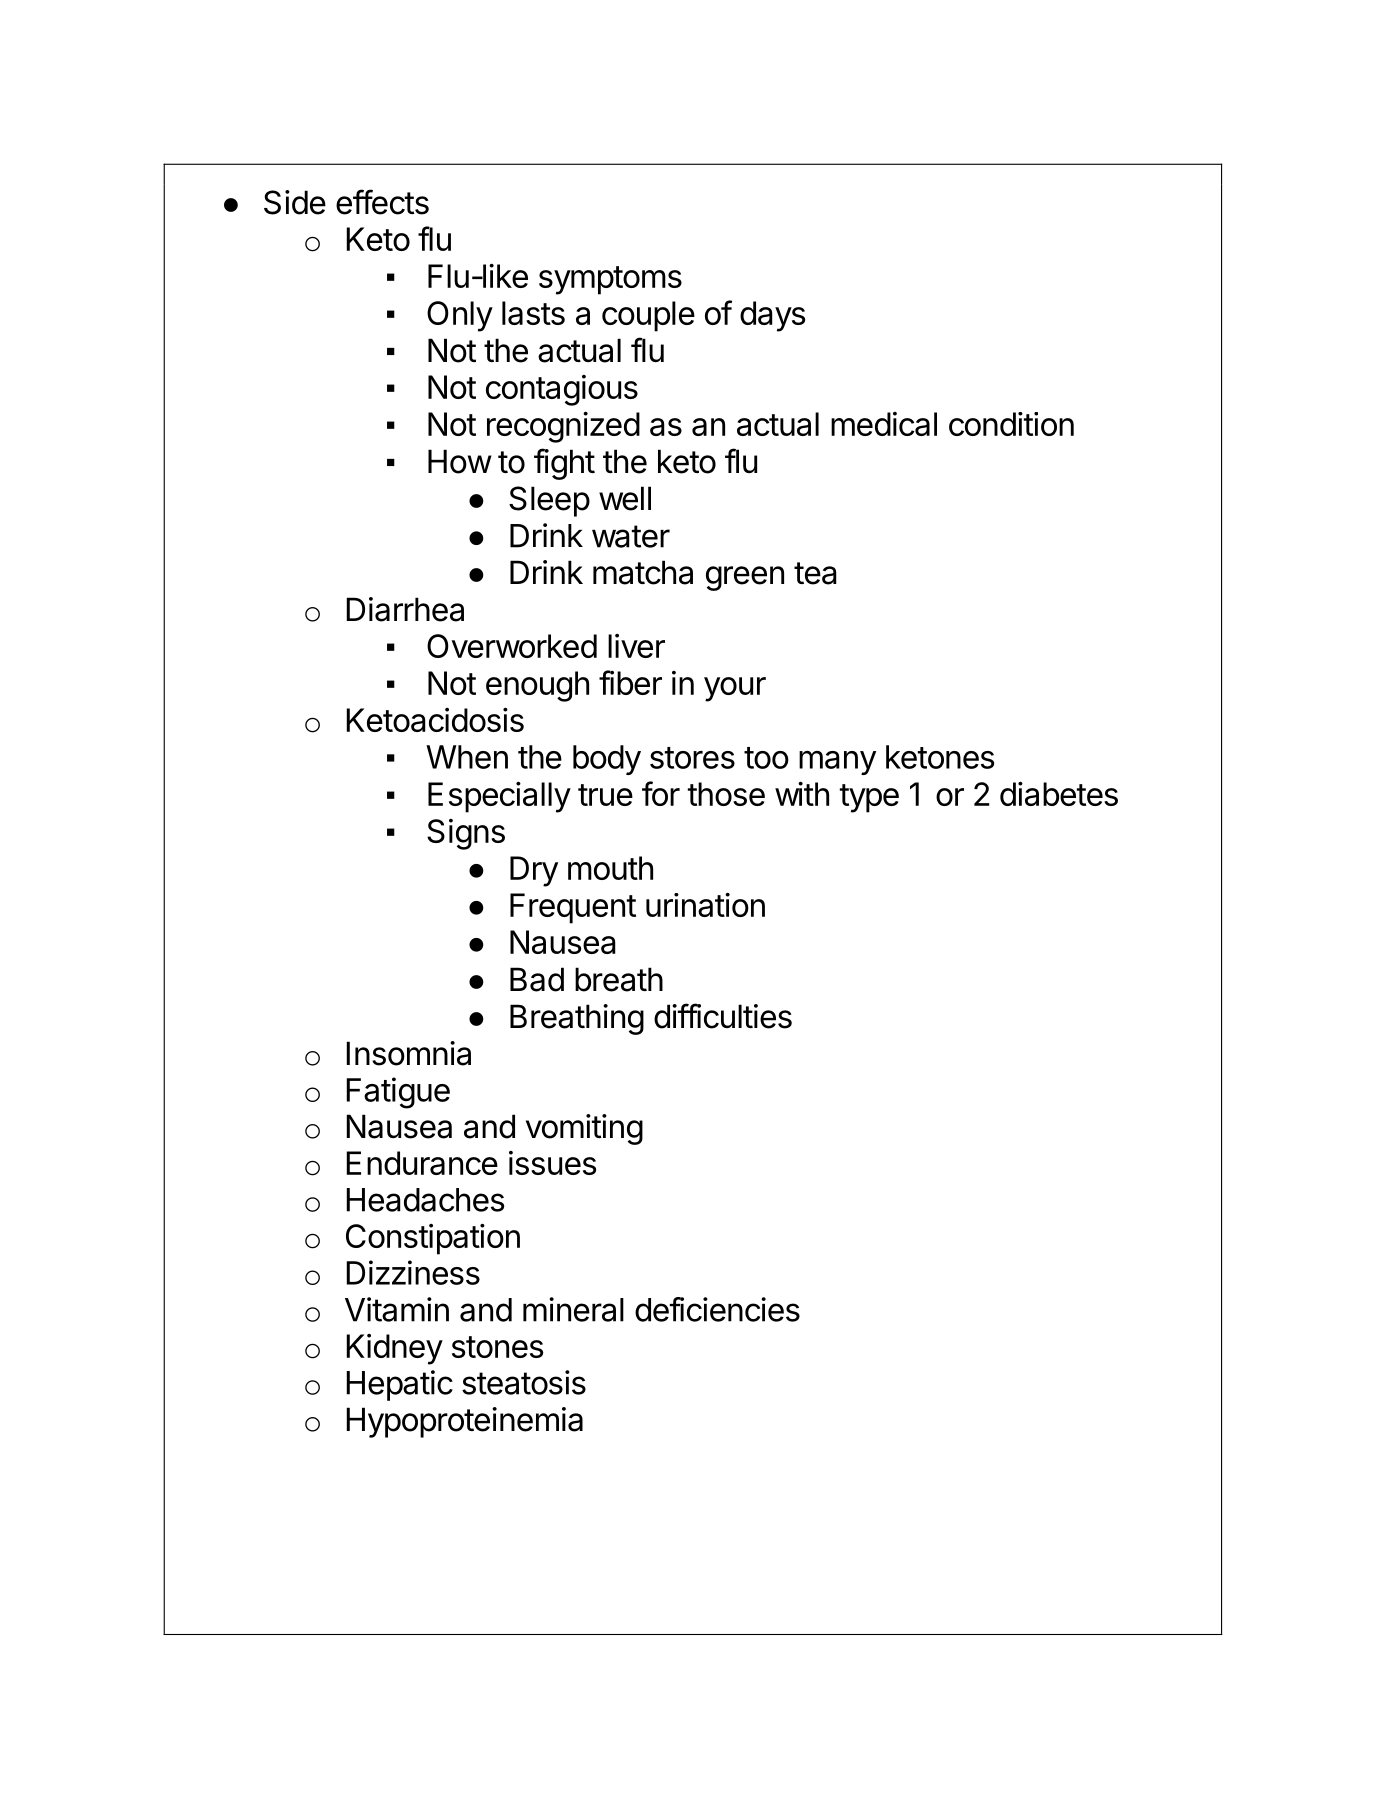  Describe the element at coordinates (717, 1309) in the screenshot. I see `deficiencies` at that location.
